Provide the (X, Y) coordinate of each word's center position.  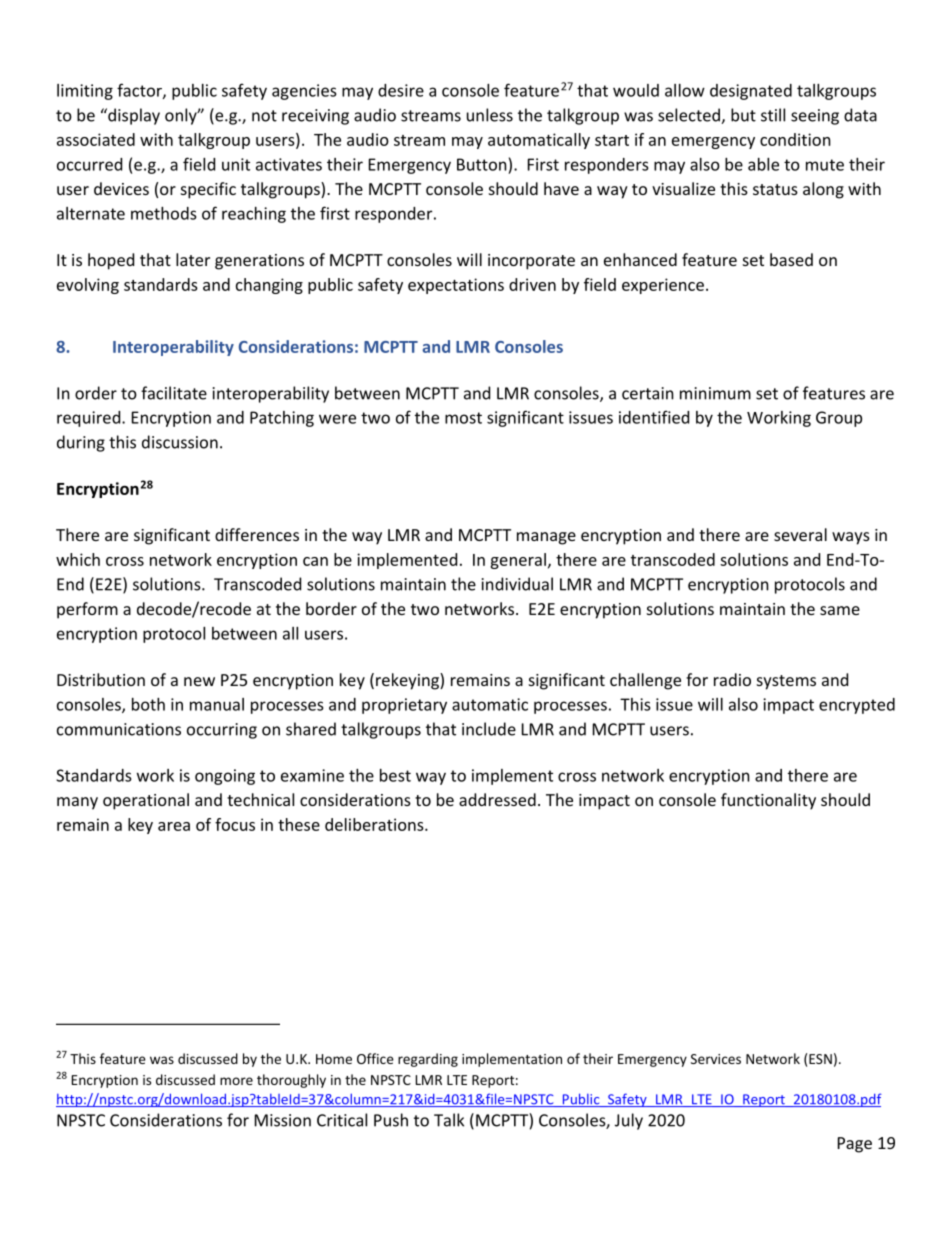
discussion (180, 442)
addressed (497, 799)
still (773, 115)
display (133, 116)
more (236, 1081)
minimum (715, 393)
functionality (768, 801)
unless (490, 115)
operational (146, 801)
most (463, 418)
